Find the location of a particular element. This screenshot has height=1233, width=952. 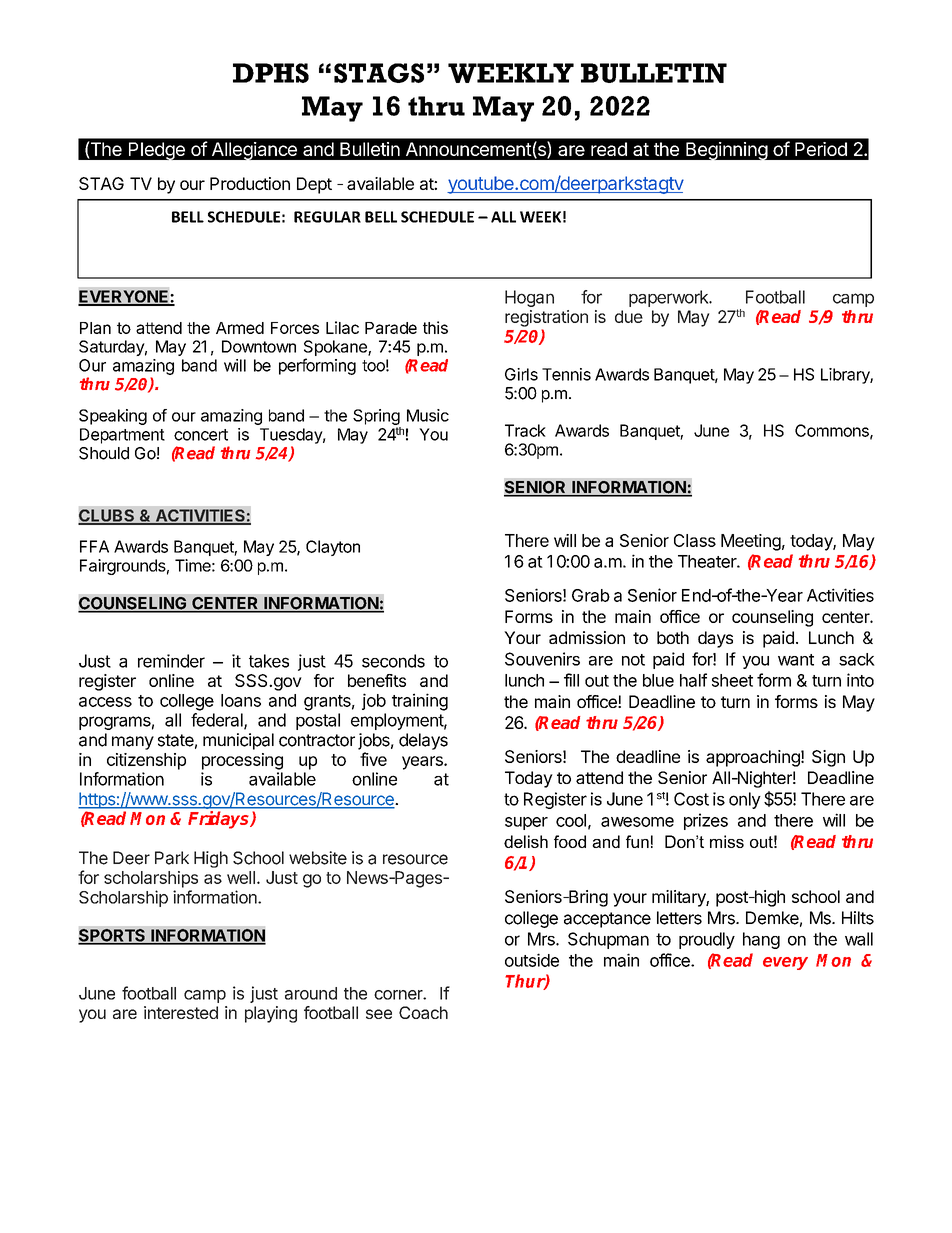

interested is located at coordinates (181, 1012).
